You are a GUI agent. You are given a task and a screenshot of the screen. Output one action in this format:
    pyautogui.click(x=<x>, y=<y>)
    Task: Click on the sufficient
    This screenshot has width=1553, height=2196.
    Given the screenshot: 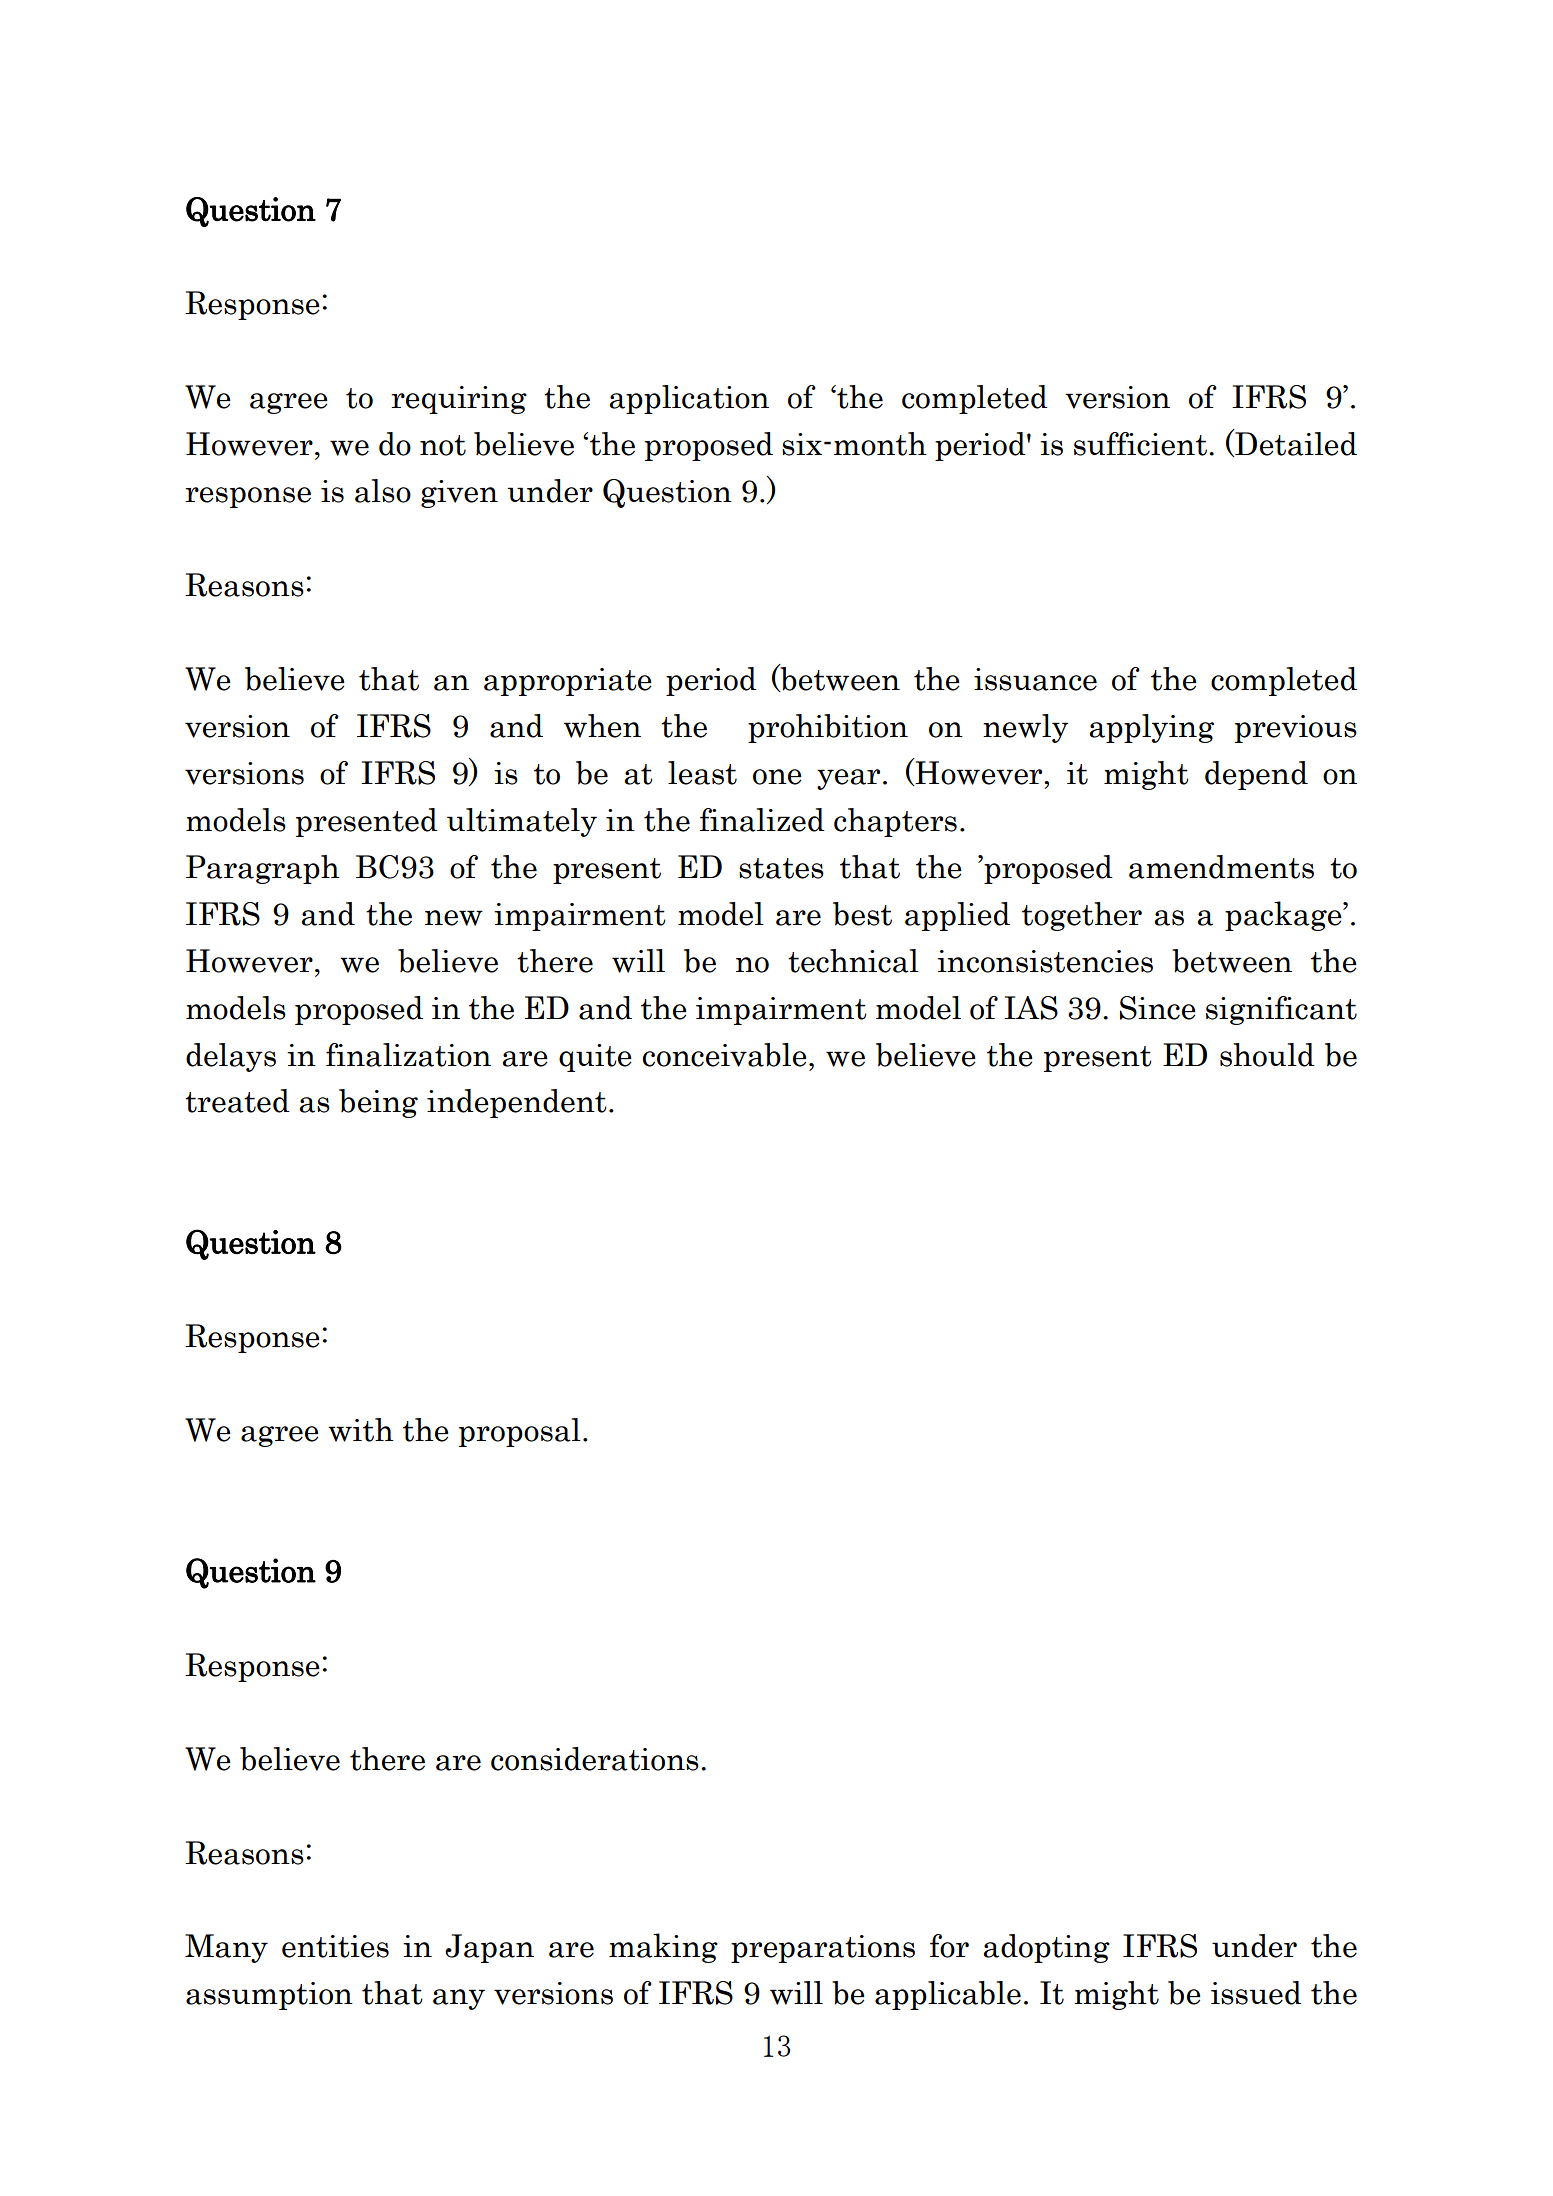 What is the action you would take?
    pyautogui.click(x=1140, y=444)
